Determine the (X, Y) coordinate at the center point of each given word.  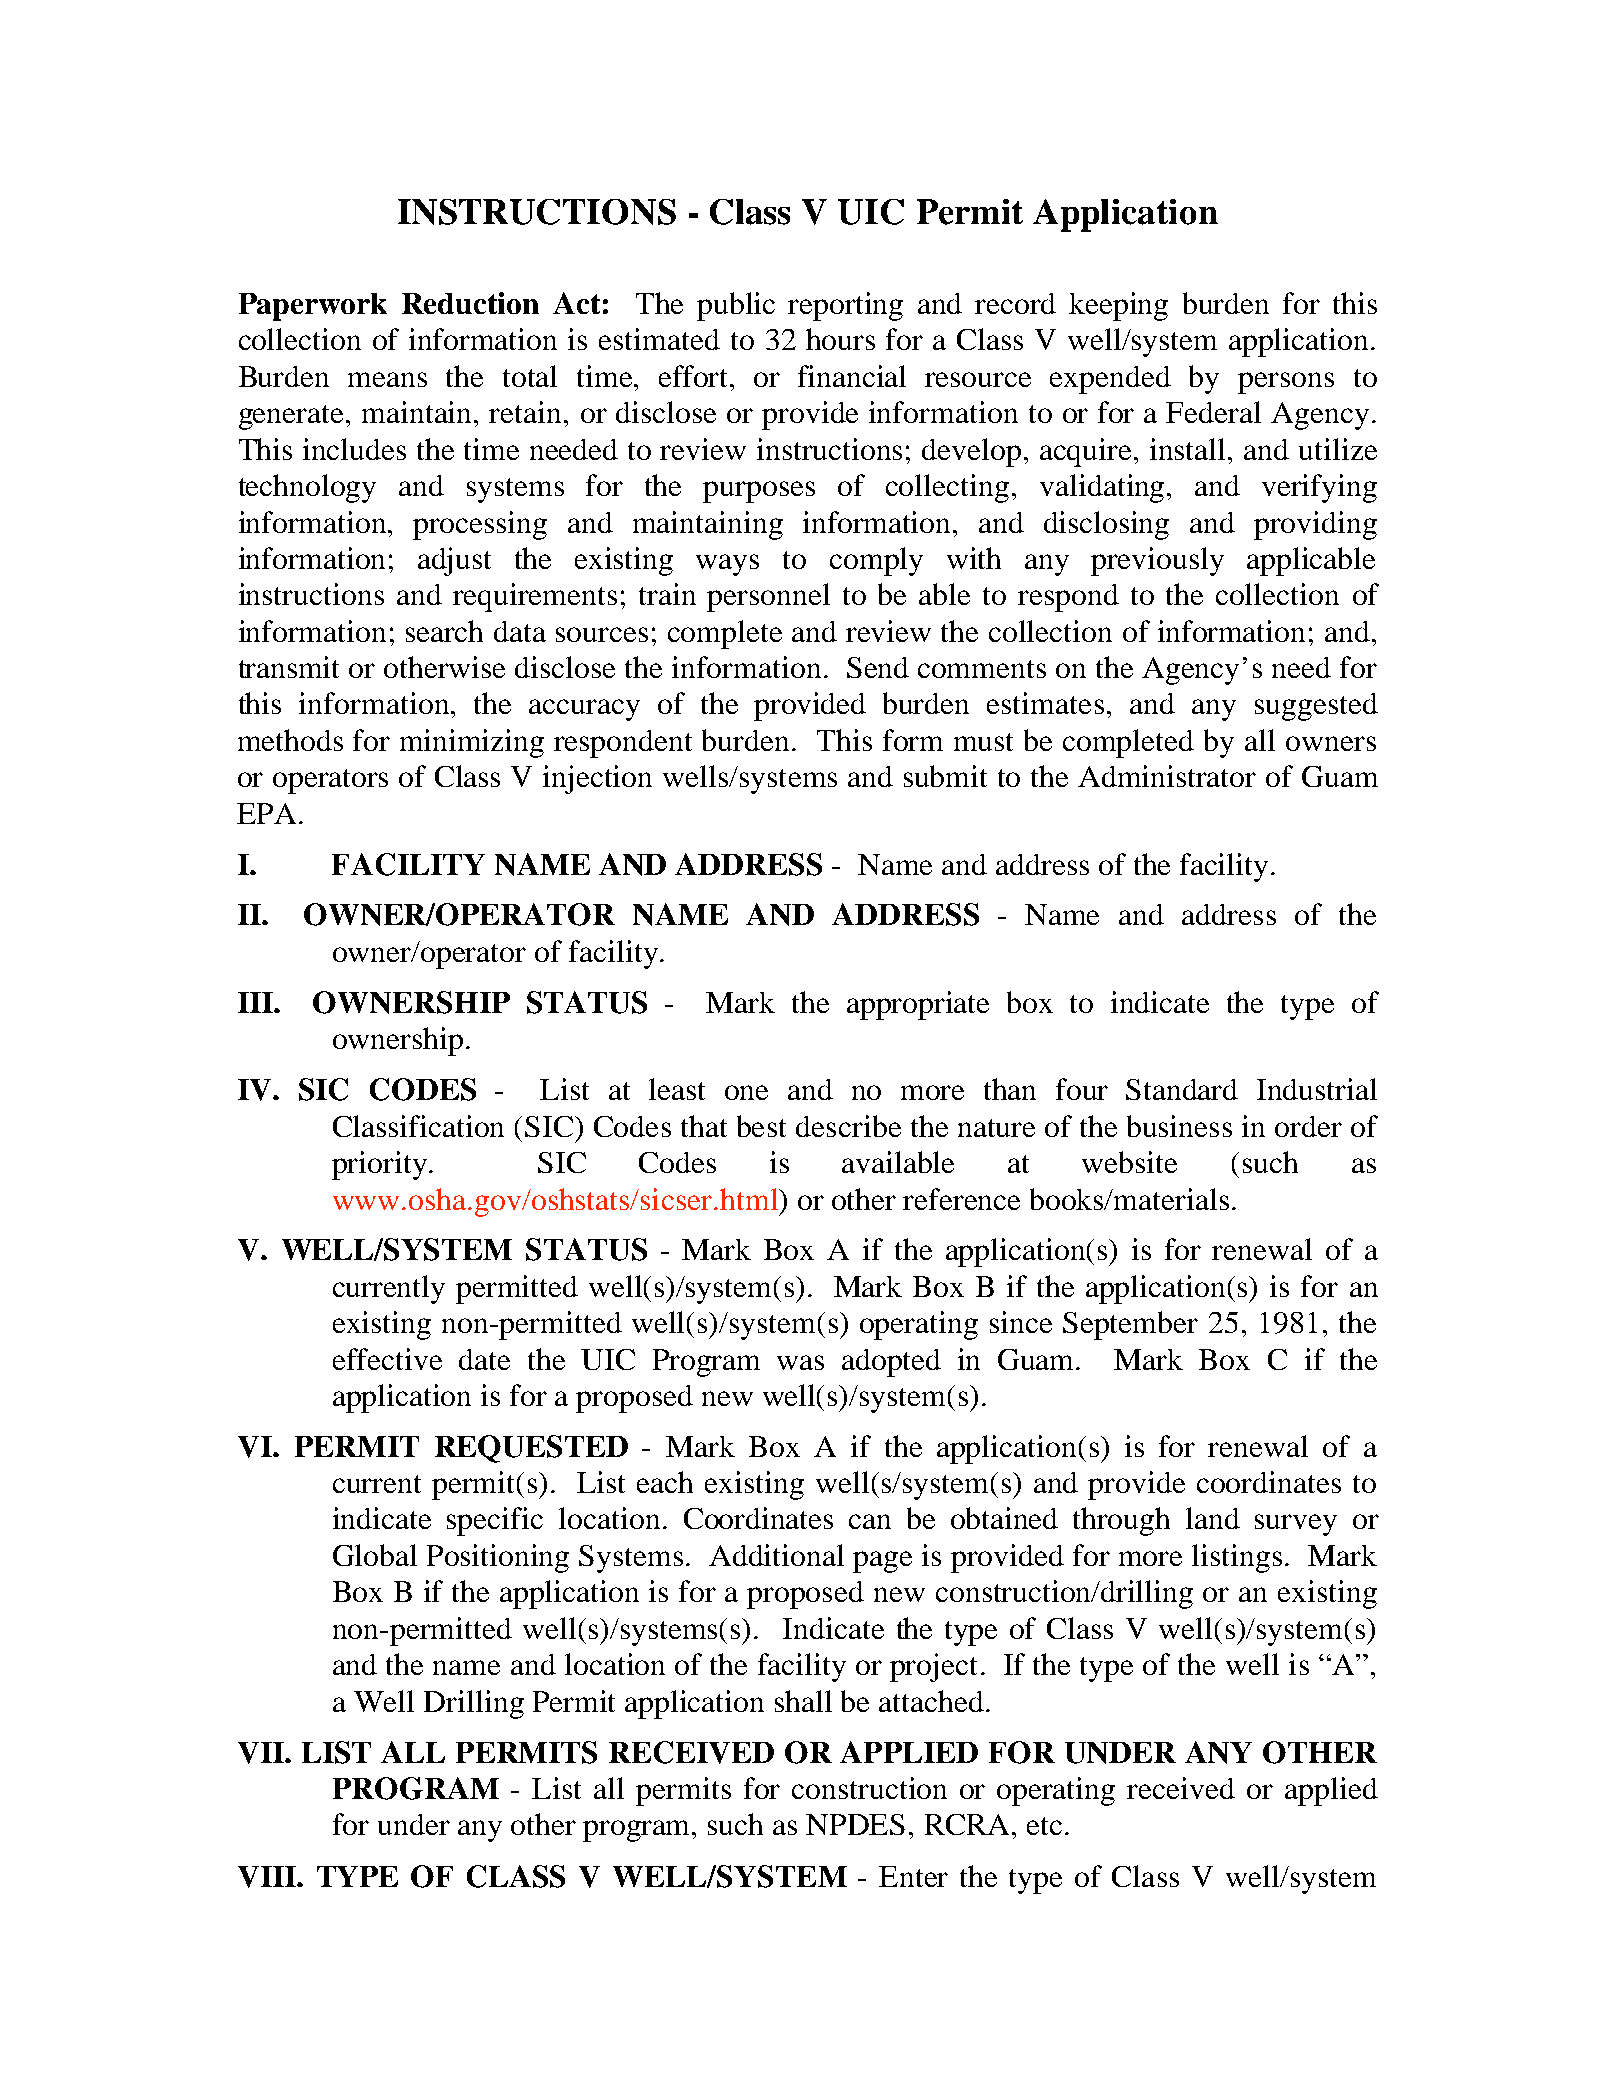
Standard (1182, 1089)
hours (840, 339)
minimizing (472, 743)
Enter (913, 1876)
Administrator (1167, 776)
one (746, 1092)
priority (381, 1165)
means (387, 379)
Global (375, 1555)
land (1213, 1518)
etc (1044, 1826)
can (870, 1521)
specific (495, 1521)
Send (878, 667)
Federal (1213, 412)
